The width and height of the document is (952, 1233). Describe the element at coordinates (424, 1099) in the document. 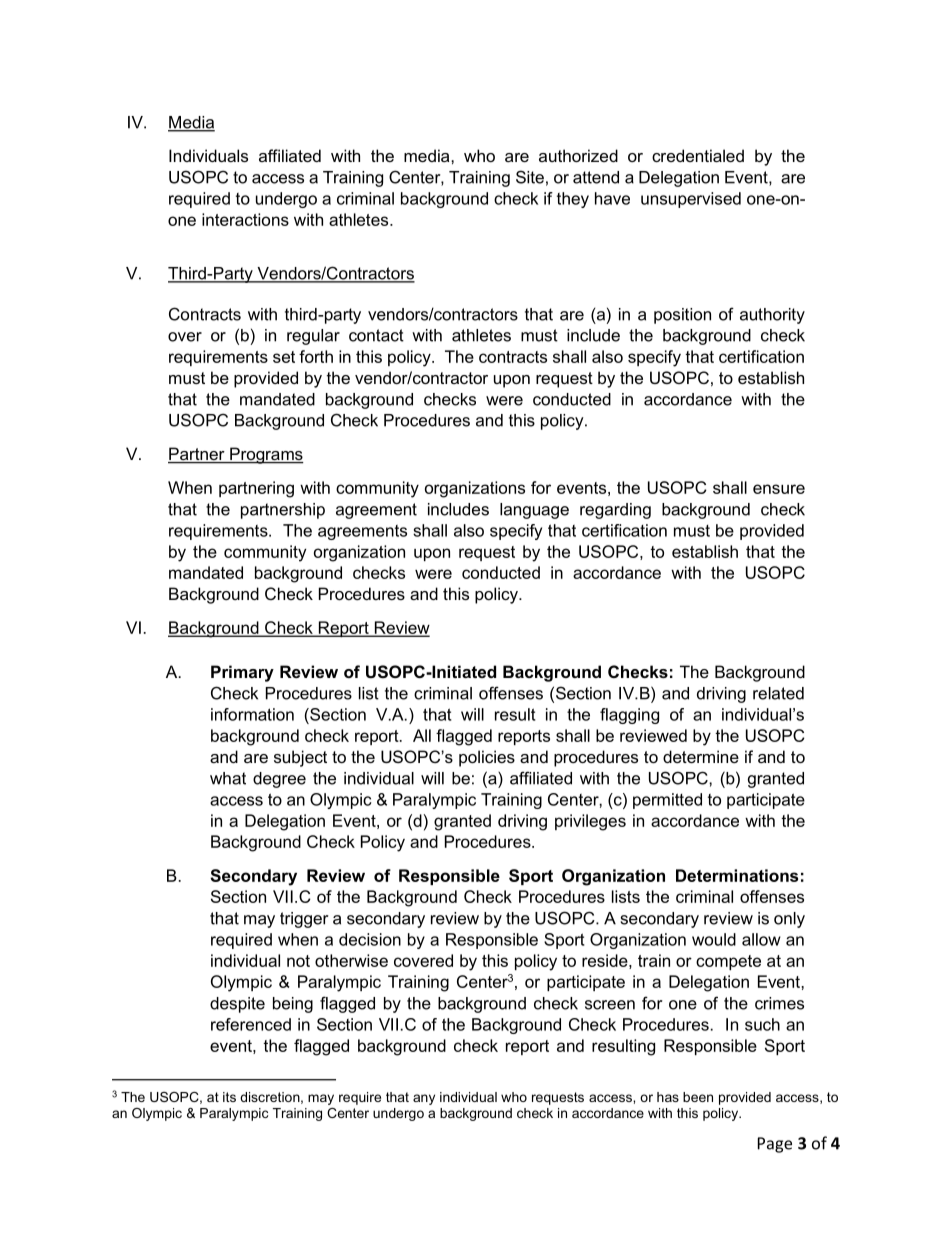

I see `any` at that location.
